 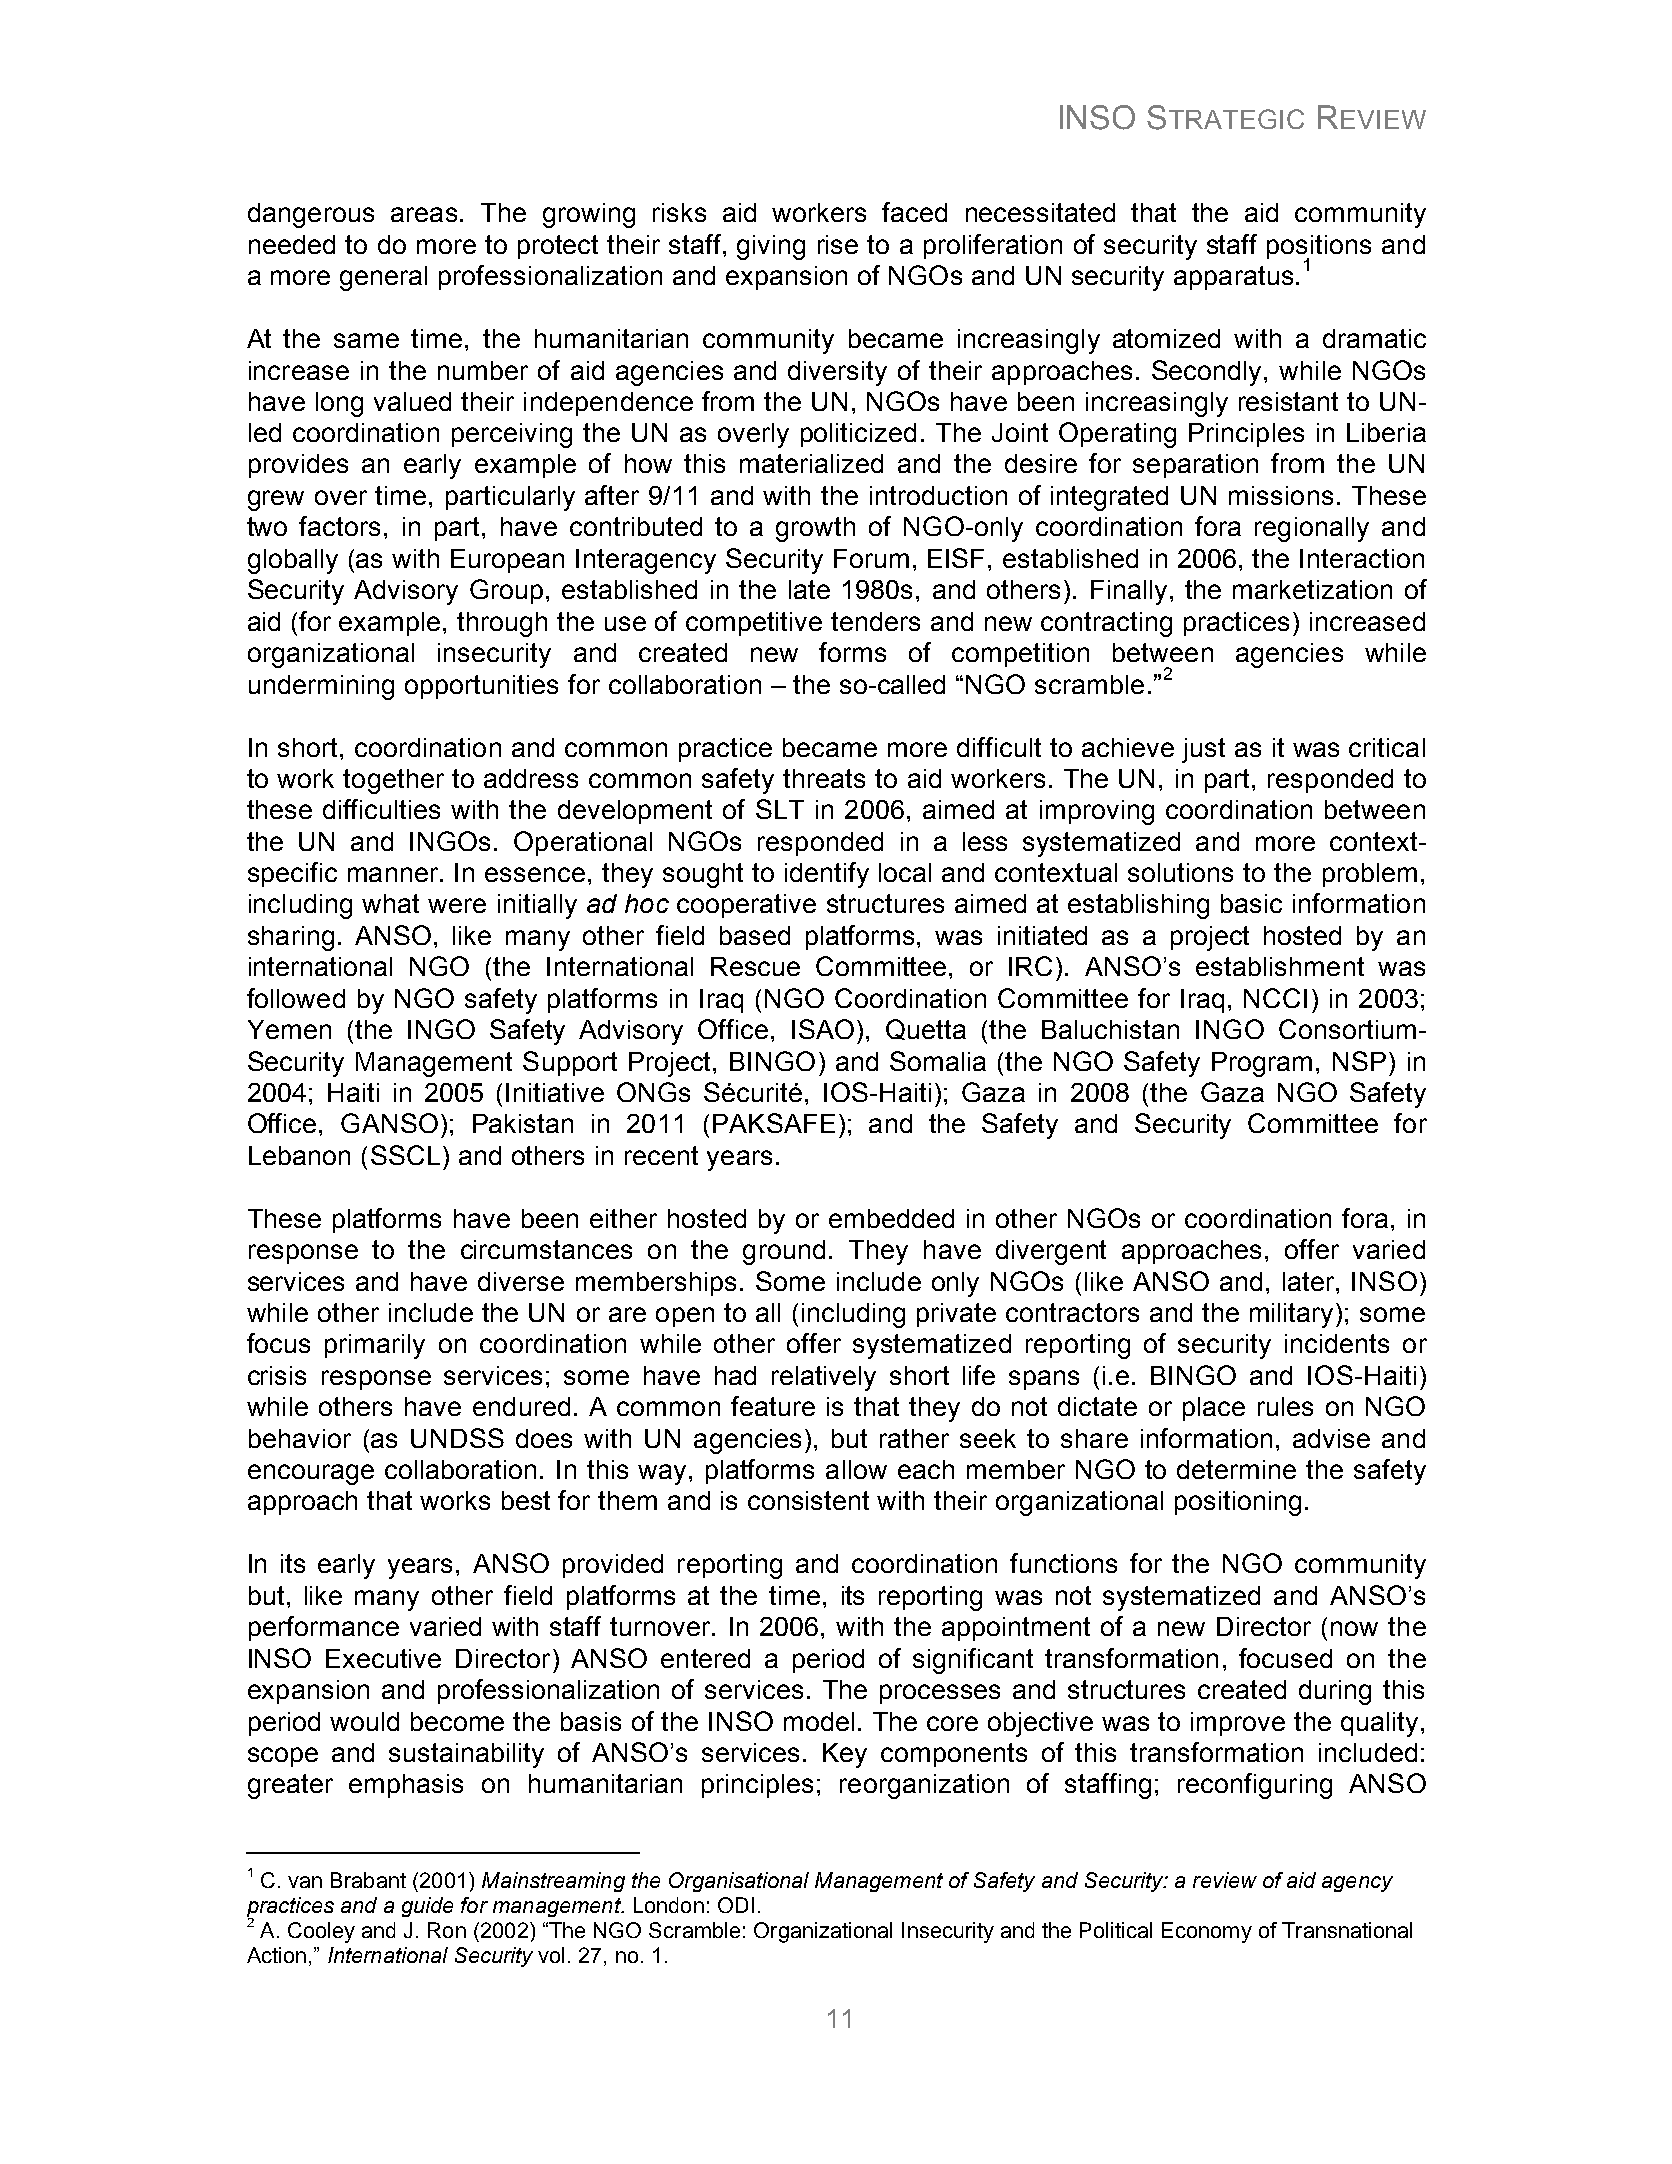 I want to click on just, so click(x=1203, y=750).
